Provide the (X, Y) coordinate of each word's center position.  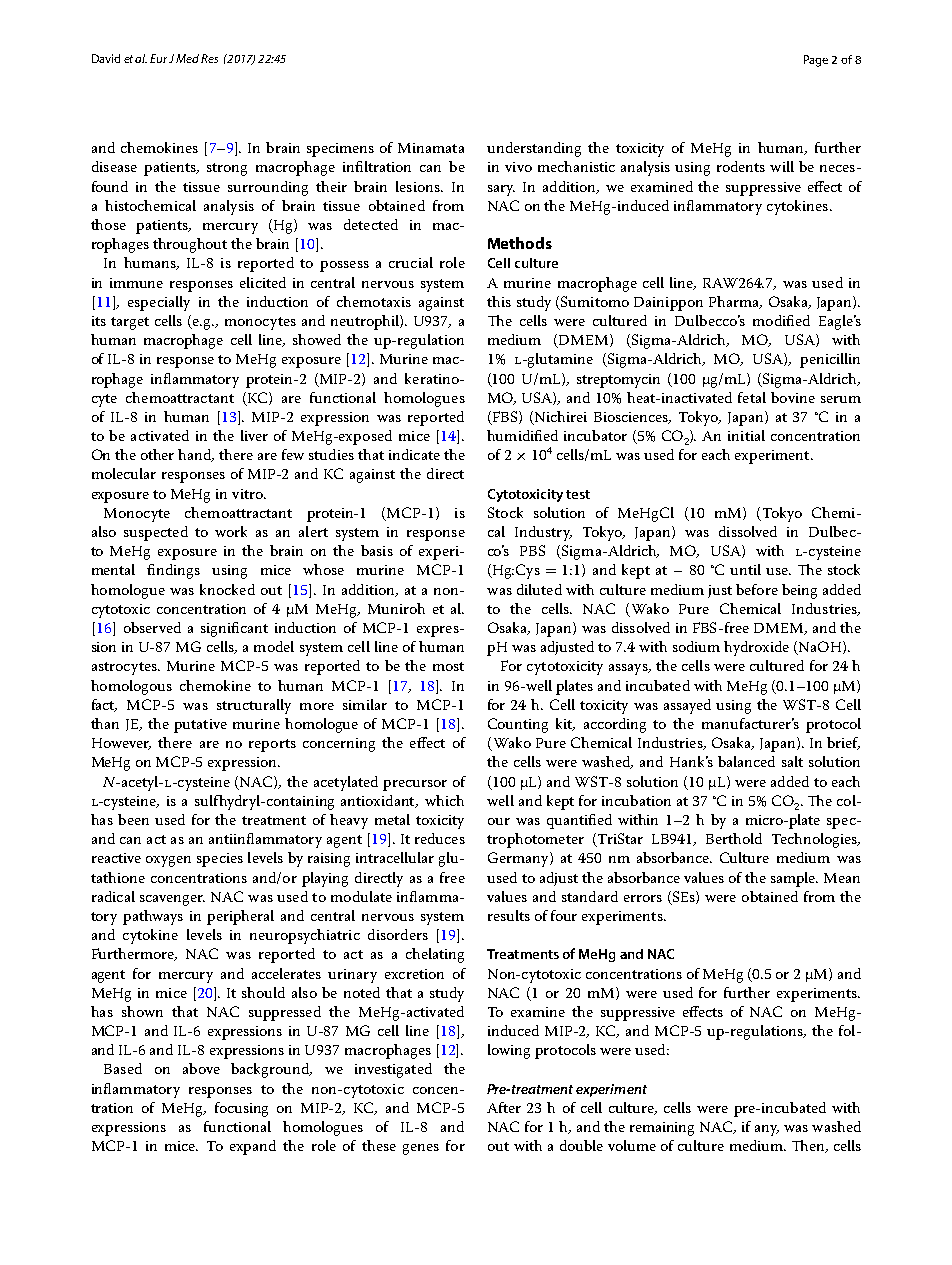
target (130, 323)
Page (816, 61)
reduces (440, 838)
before (757, 589)
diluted (539, 589)
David (106, 58)
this (499, 301)
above (201, 1068)
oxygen (168, 861)
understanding (534, 149)
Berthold (734, 838)
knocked (227, 589)
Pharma (735, 302)
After (504, 1107)
